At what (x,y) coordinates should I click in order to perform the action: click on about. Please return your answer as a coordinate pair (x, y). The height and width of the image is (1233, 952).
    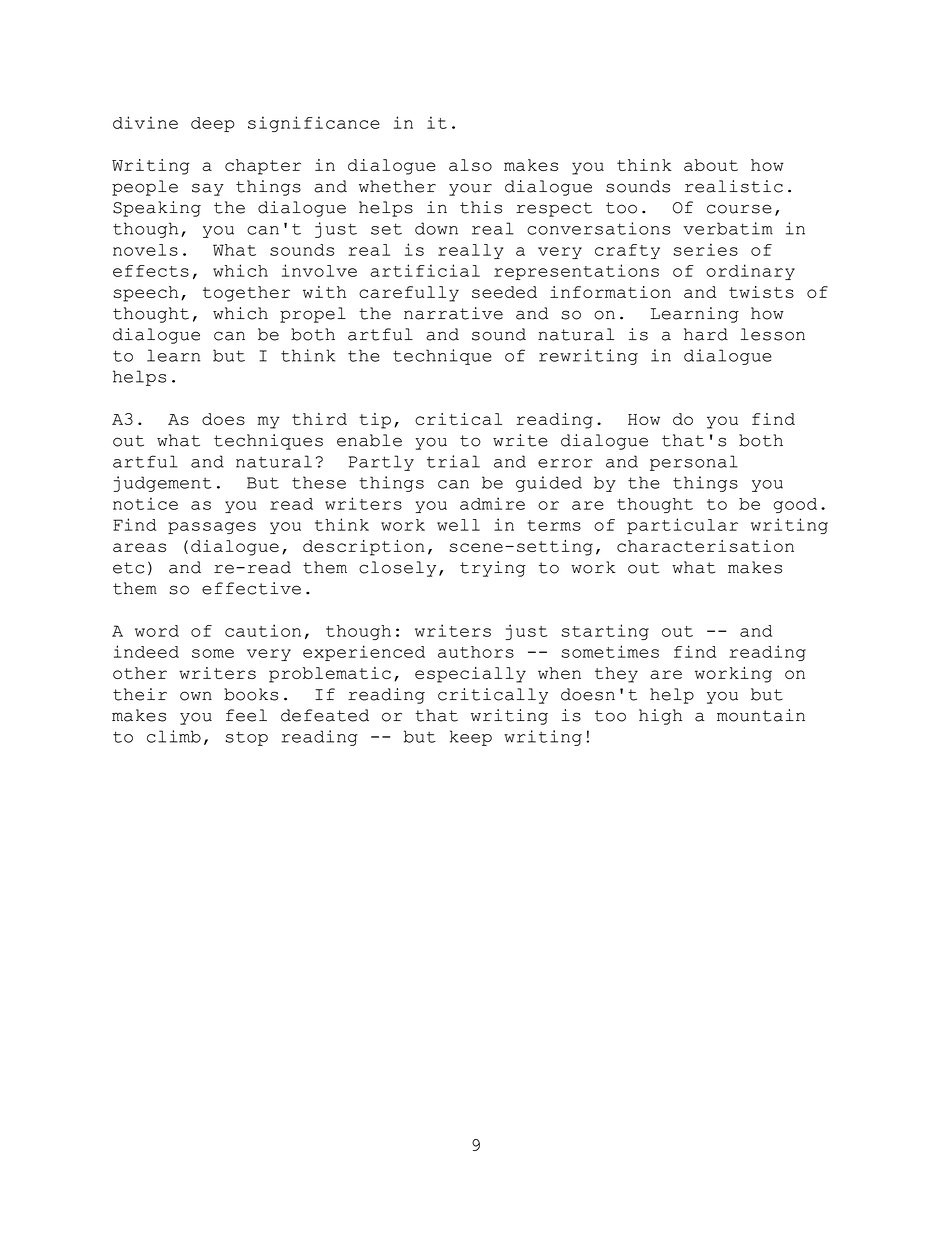
    Looking at the image, I should click on (711, 165).
